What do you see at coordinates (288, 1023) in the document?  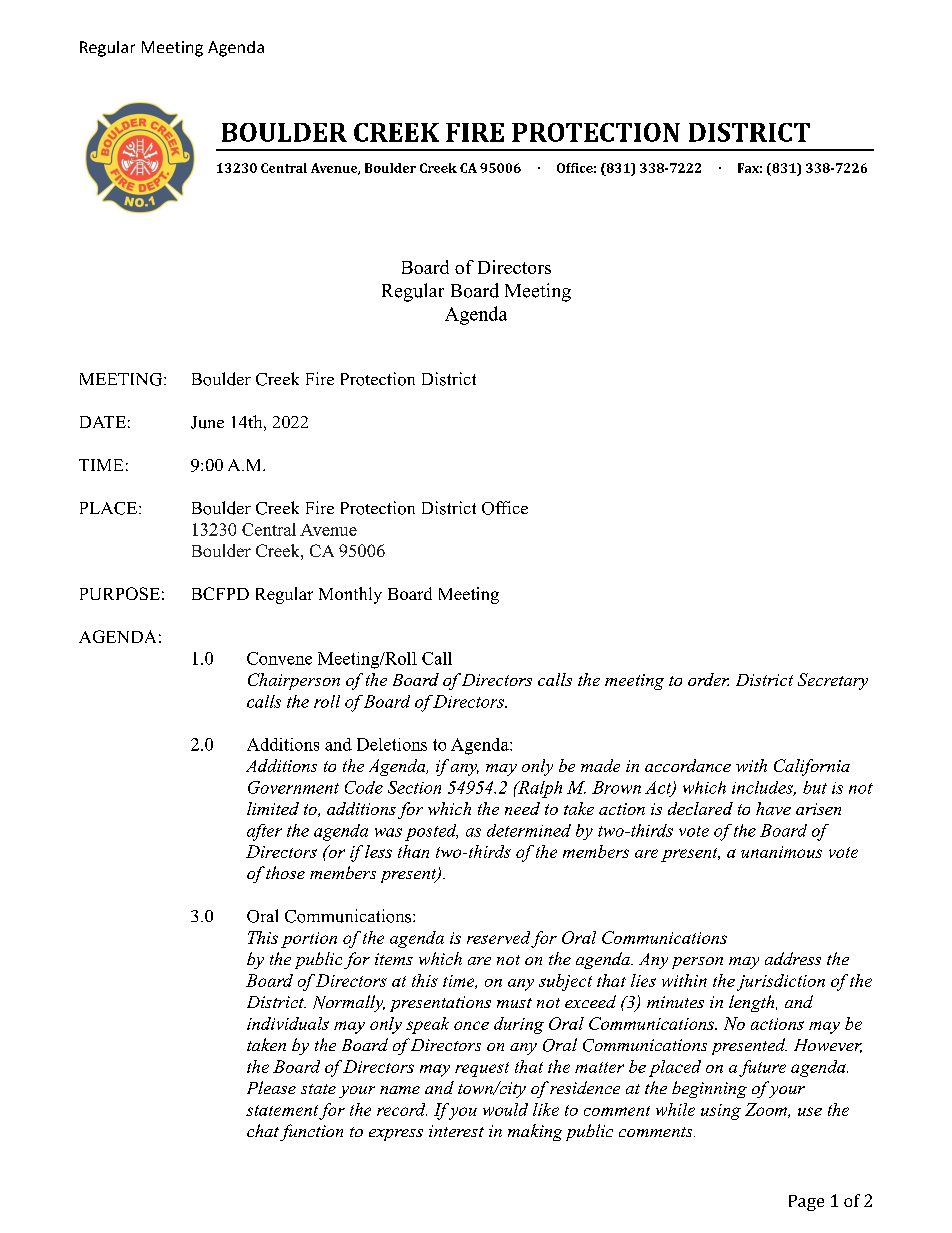 I see `individuals` at bounding box center [288, 1023].
